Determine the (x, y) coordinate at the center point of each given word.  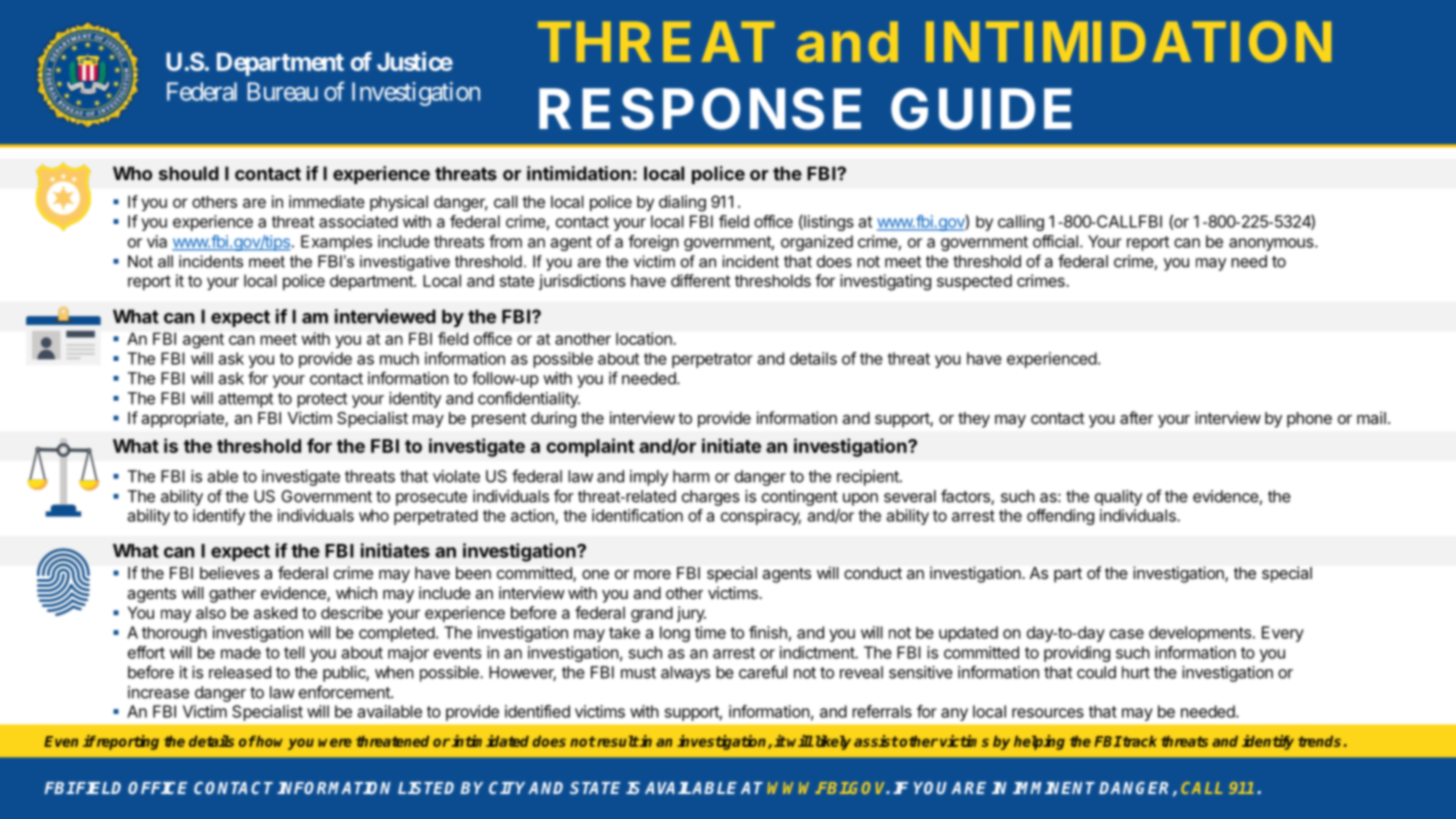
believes (230, 573)
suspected (974, 282)
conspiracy (761, 517)
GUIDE (981, 109)
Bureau (282, 91)
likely (832, 742)
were (335, 742)
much (399, 358)
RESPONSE (700, 109)
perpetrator (712, 360)
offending (1060, 517)
